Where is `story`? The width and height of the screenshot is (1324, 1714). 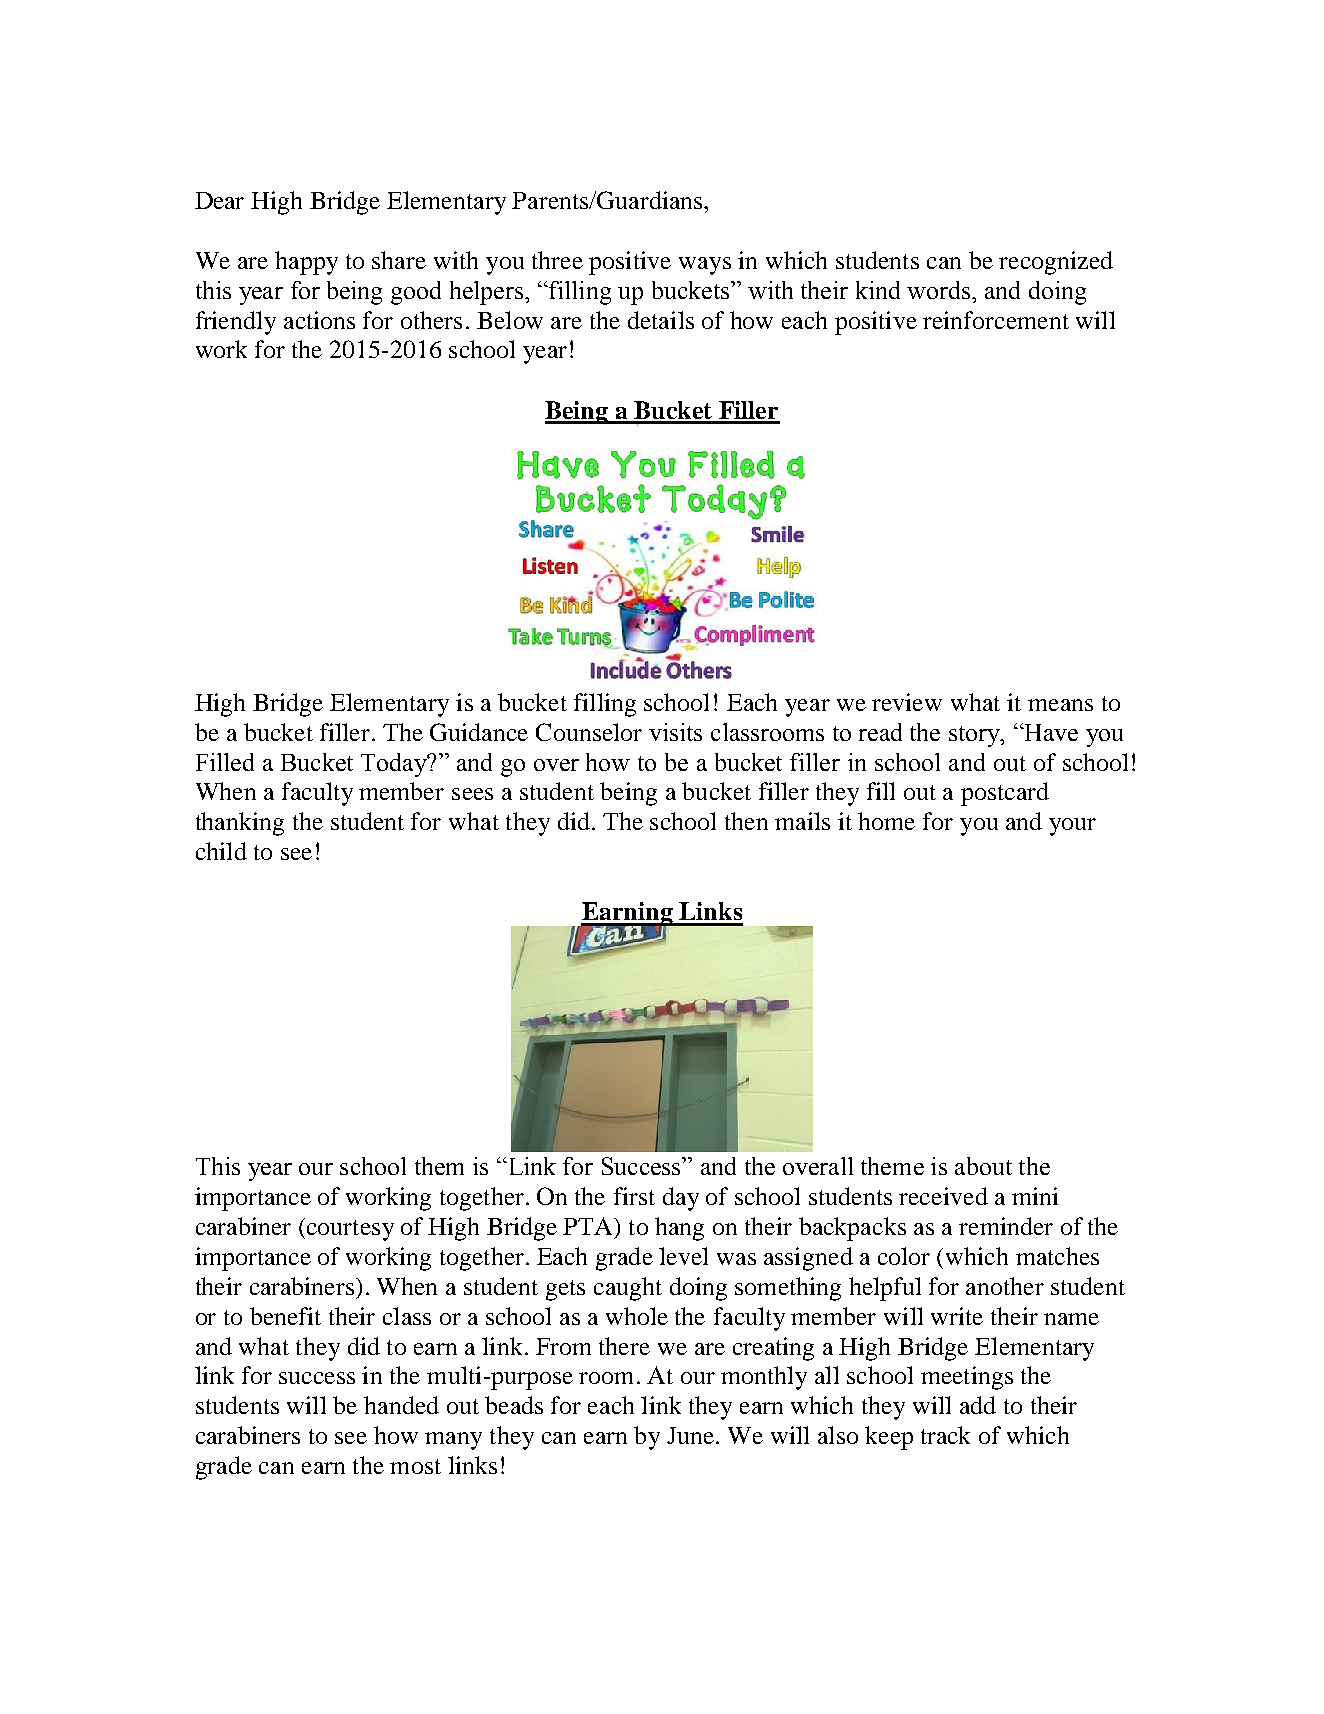 story is located at coordinates (975, 736).
